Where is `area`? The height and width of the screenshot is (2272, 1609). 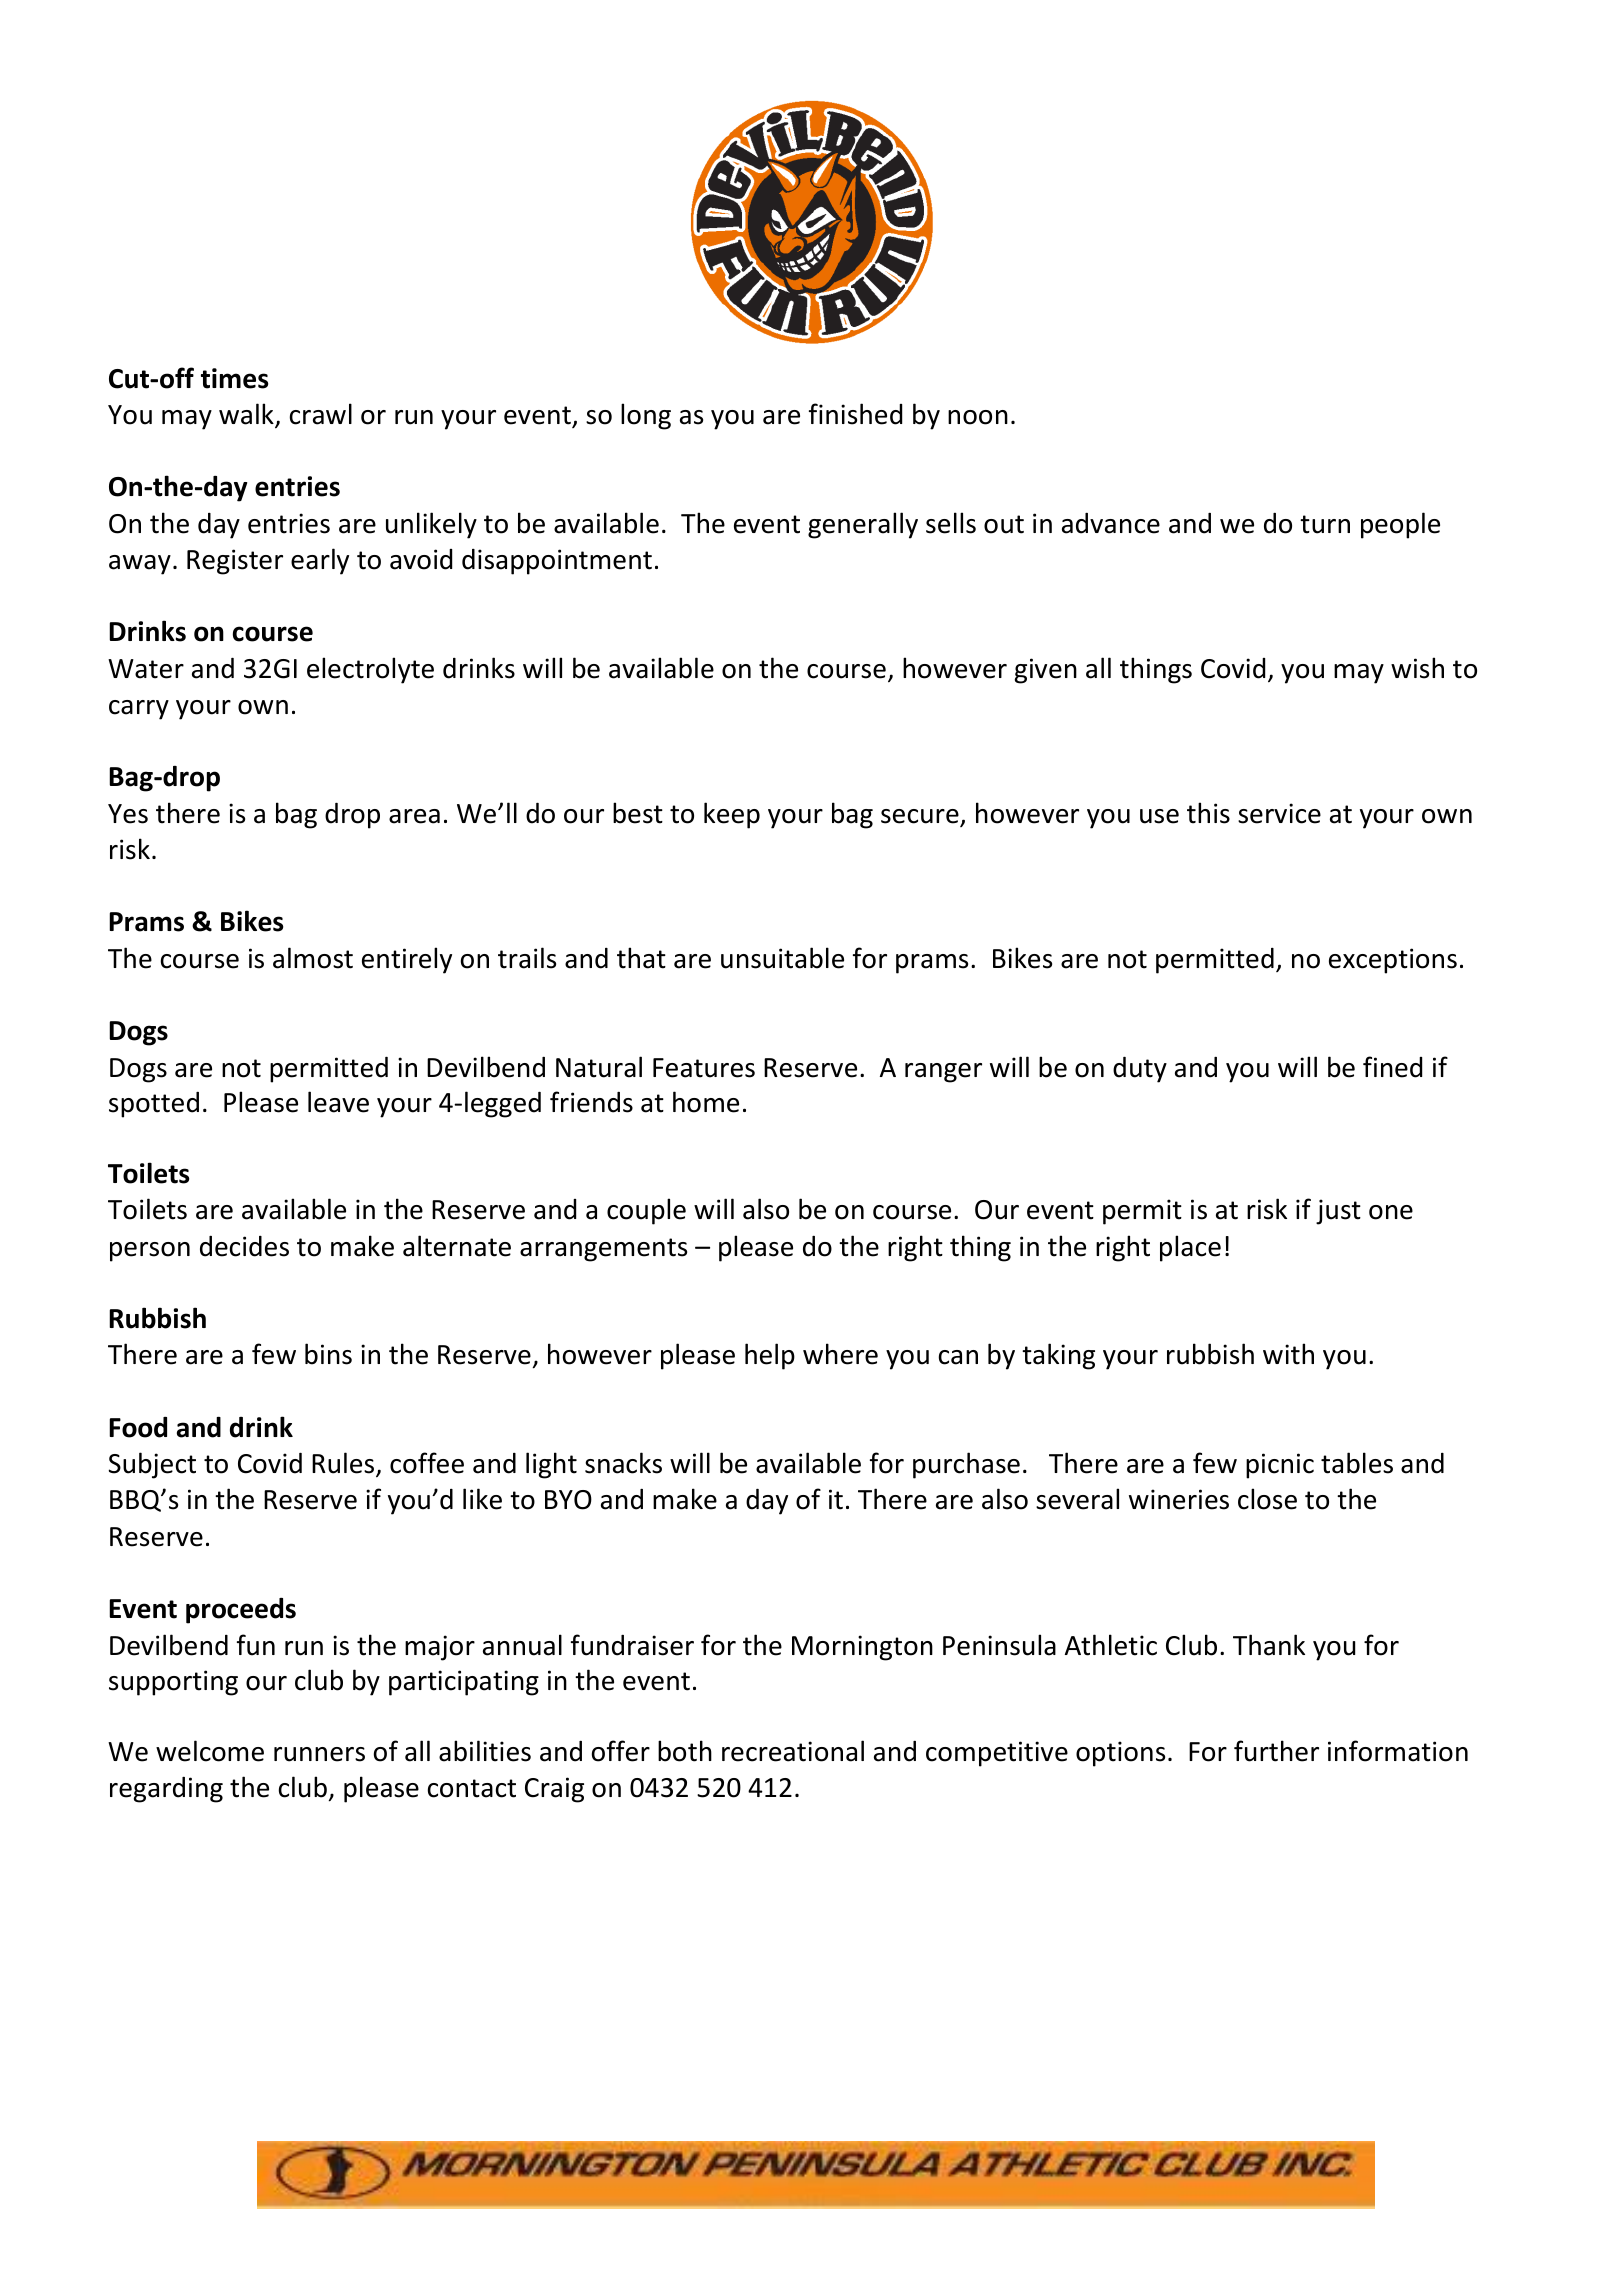 area is located at coordinates (414, 816).
